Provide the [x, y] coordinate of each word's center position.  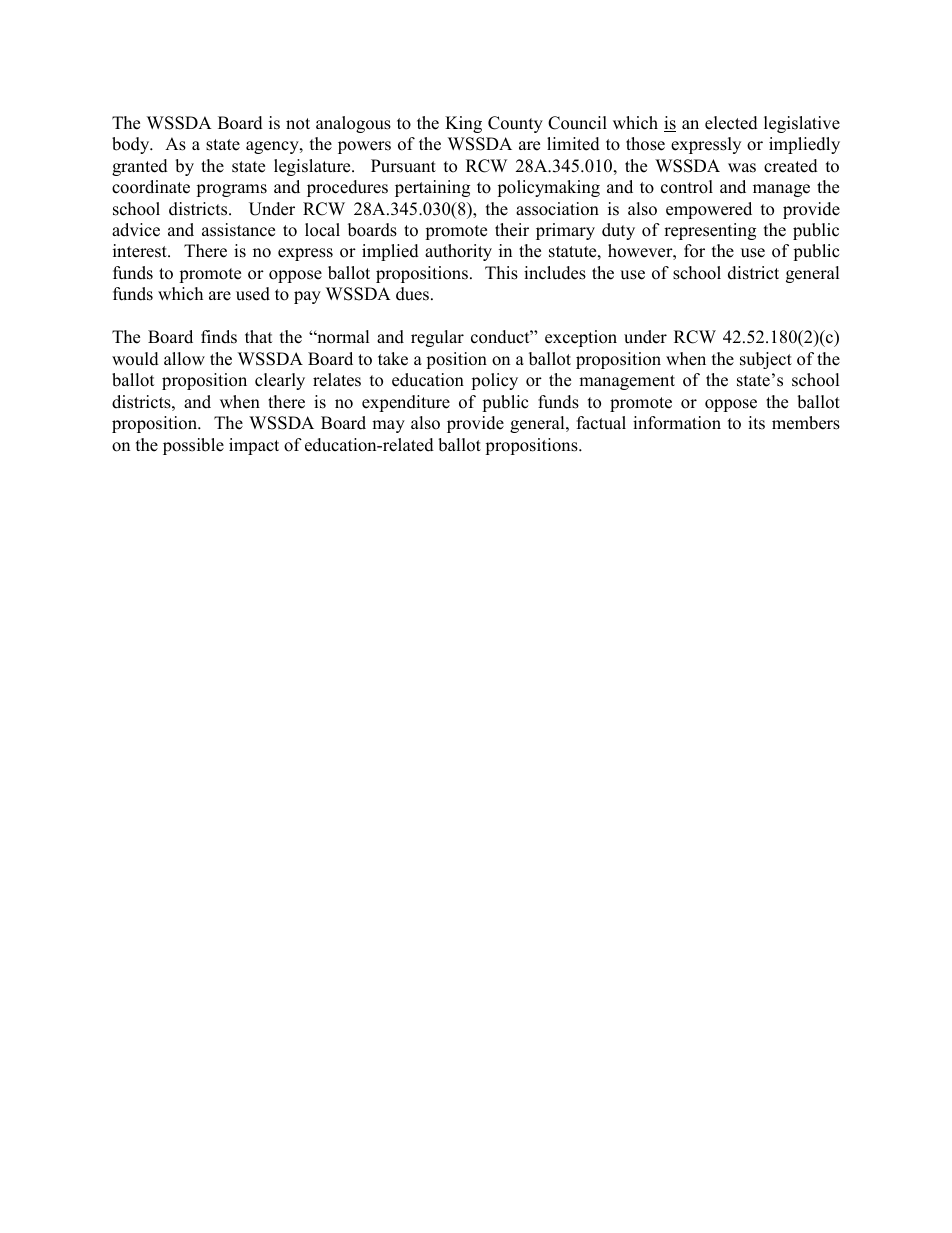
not [298, 124]
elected [731, 123]
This [501, 273]
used [253, 294]
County [515, 124]
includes [555, 273]
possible [193, 446]
